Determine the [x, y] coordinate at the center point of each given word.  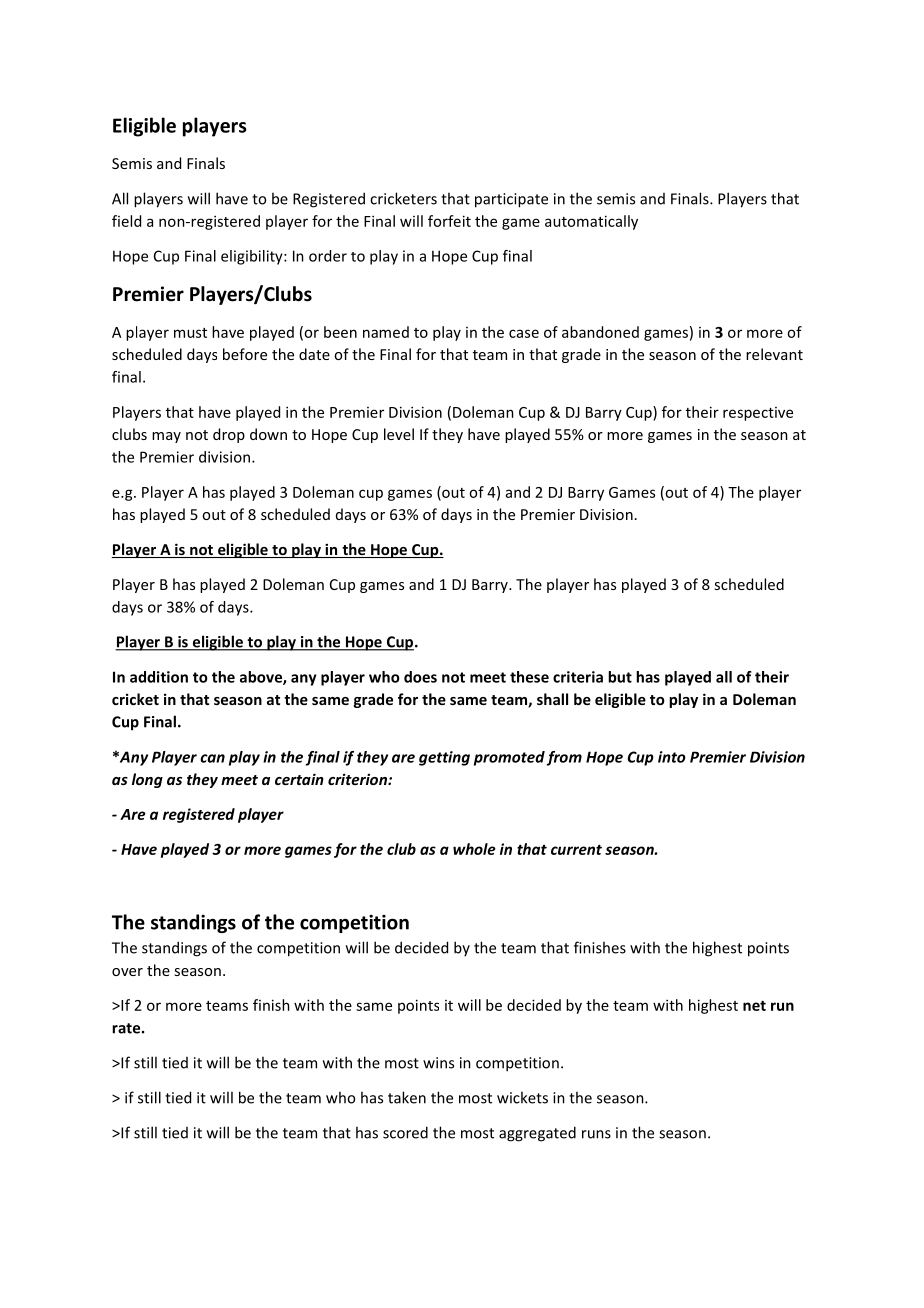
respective [758, 414]
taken [407, 1097]
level [399, 434]
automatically [591, 222]
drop [229, 435]
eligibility [253, 257]
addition [159, 677]
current [576, 849]
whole [474, 849]
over [127, 972]
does [420, 677]
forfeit [449, 221]
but [620, 677]
